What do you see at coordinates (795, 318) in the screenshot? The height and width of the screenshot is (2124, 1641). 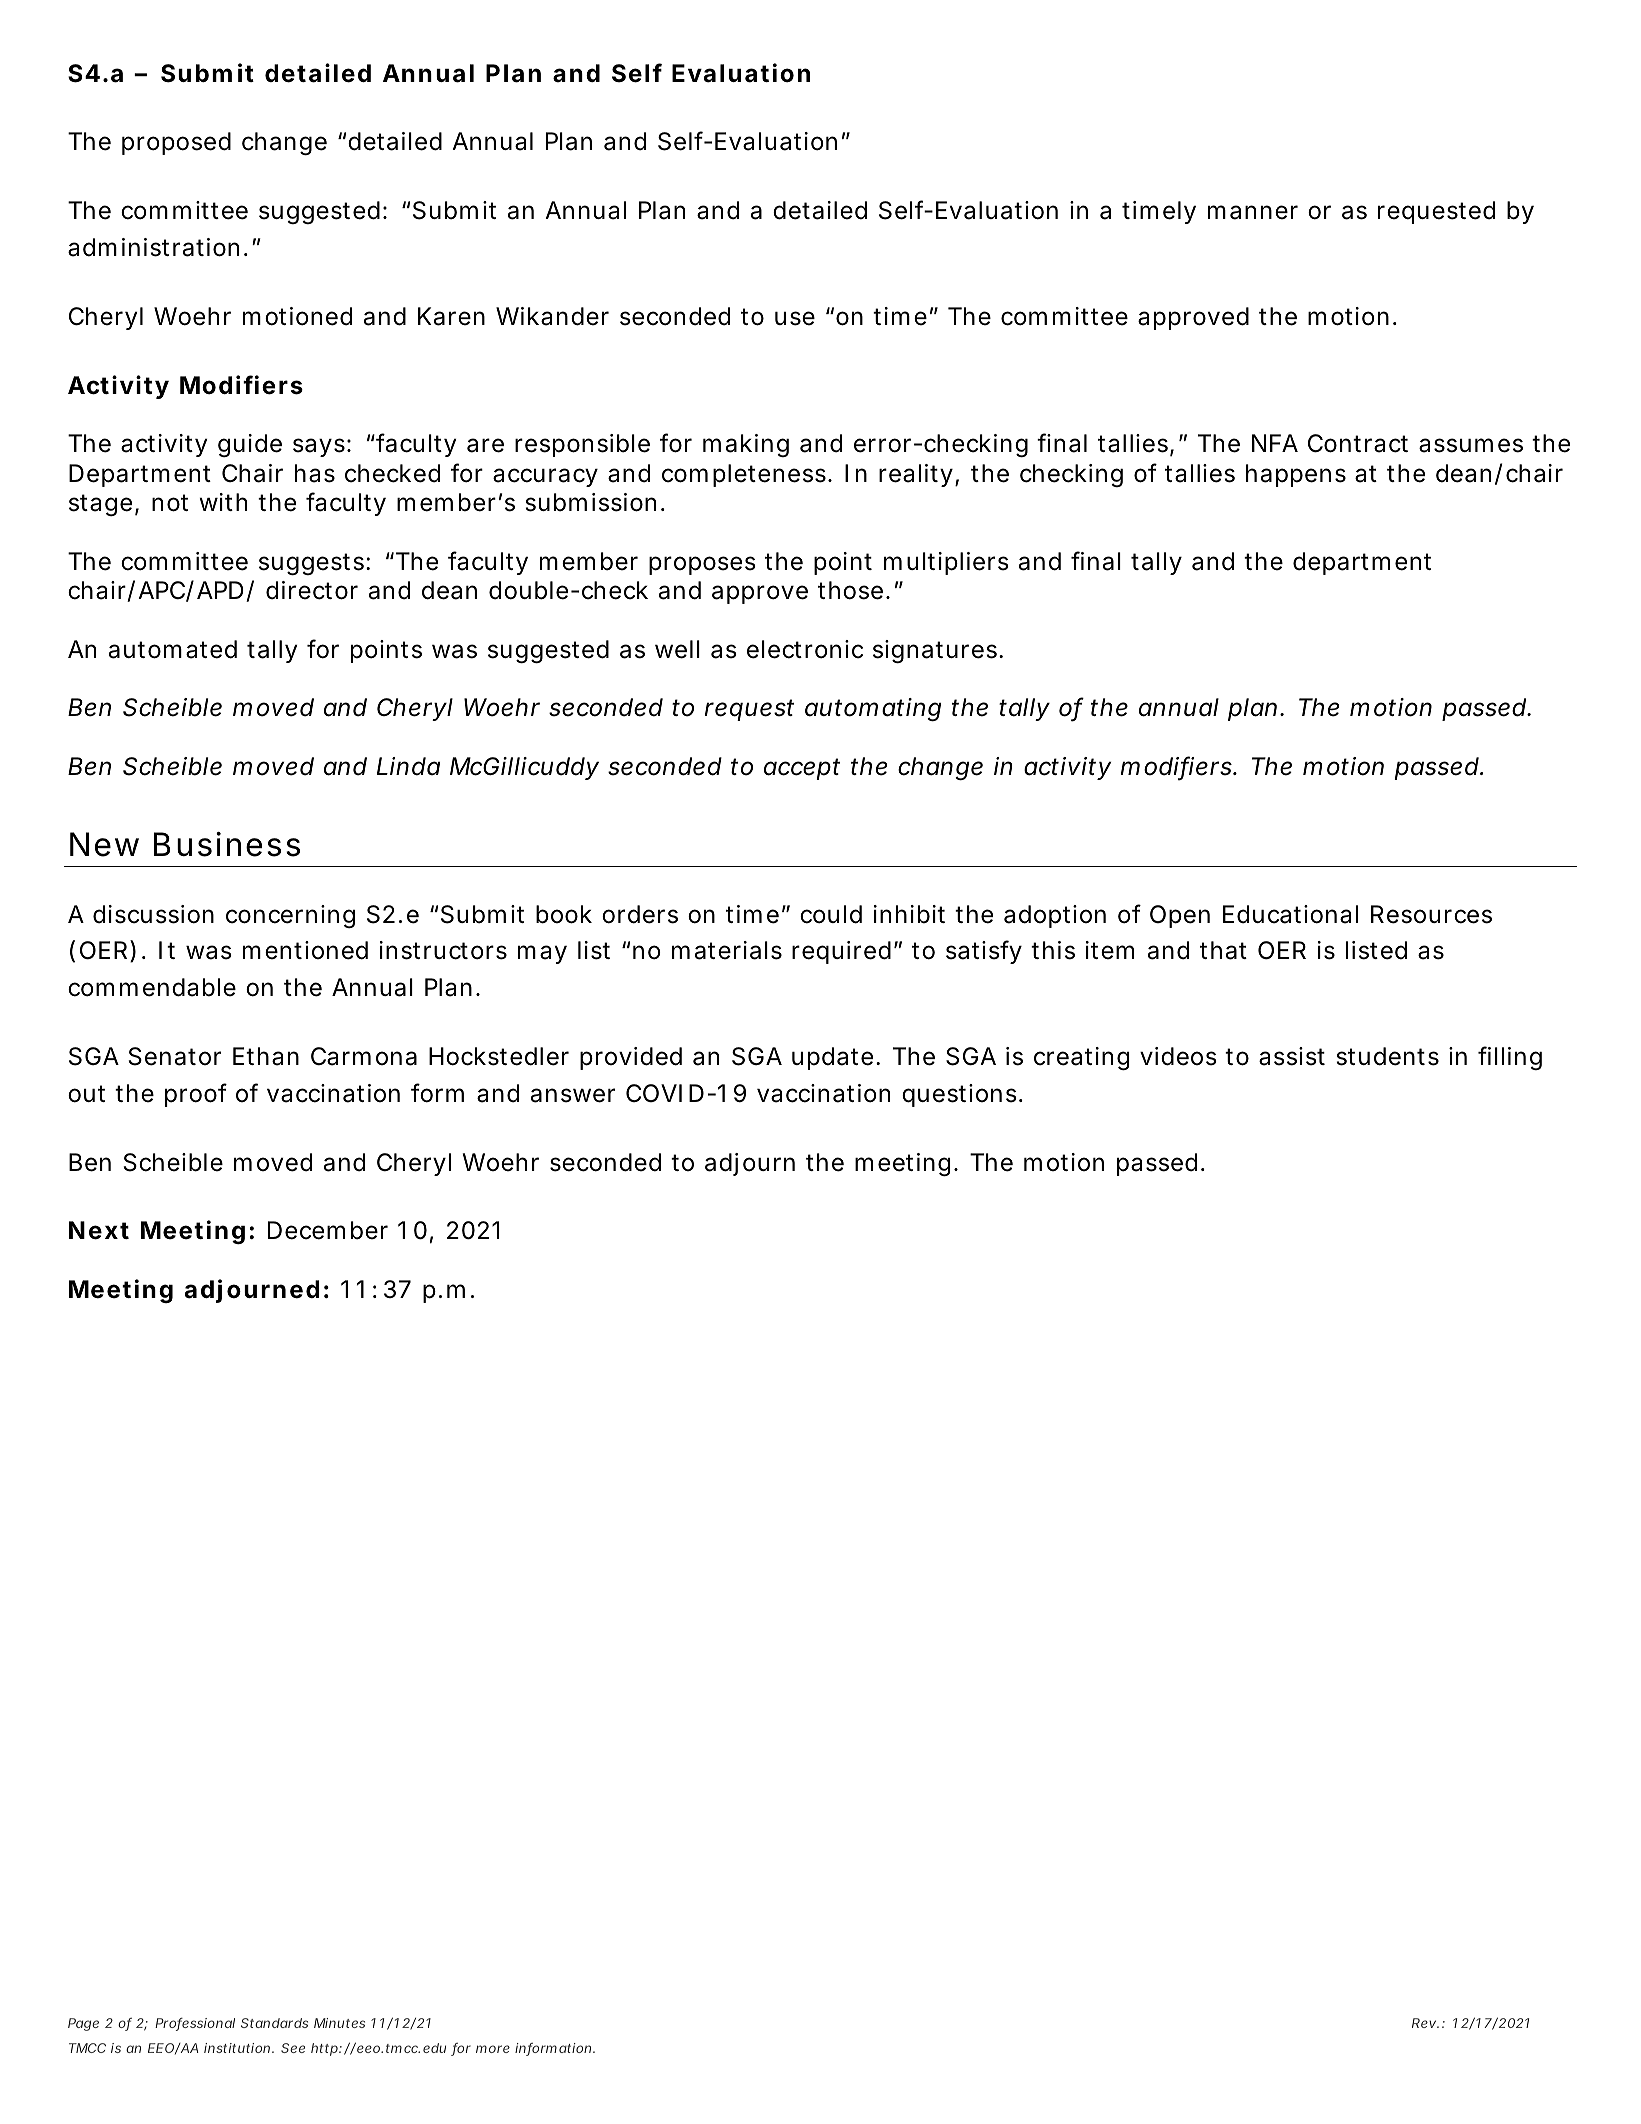 I see `use` at bounding box center [795, 318].
